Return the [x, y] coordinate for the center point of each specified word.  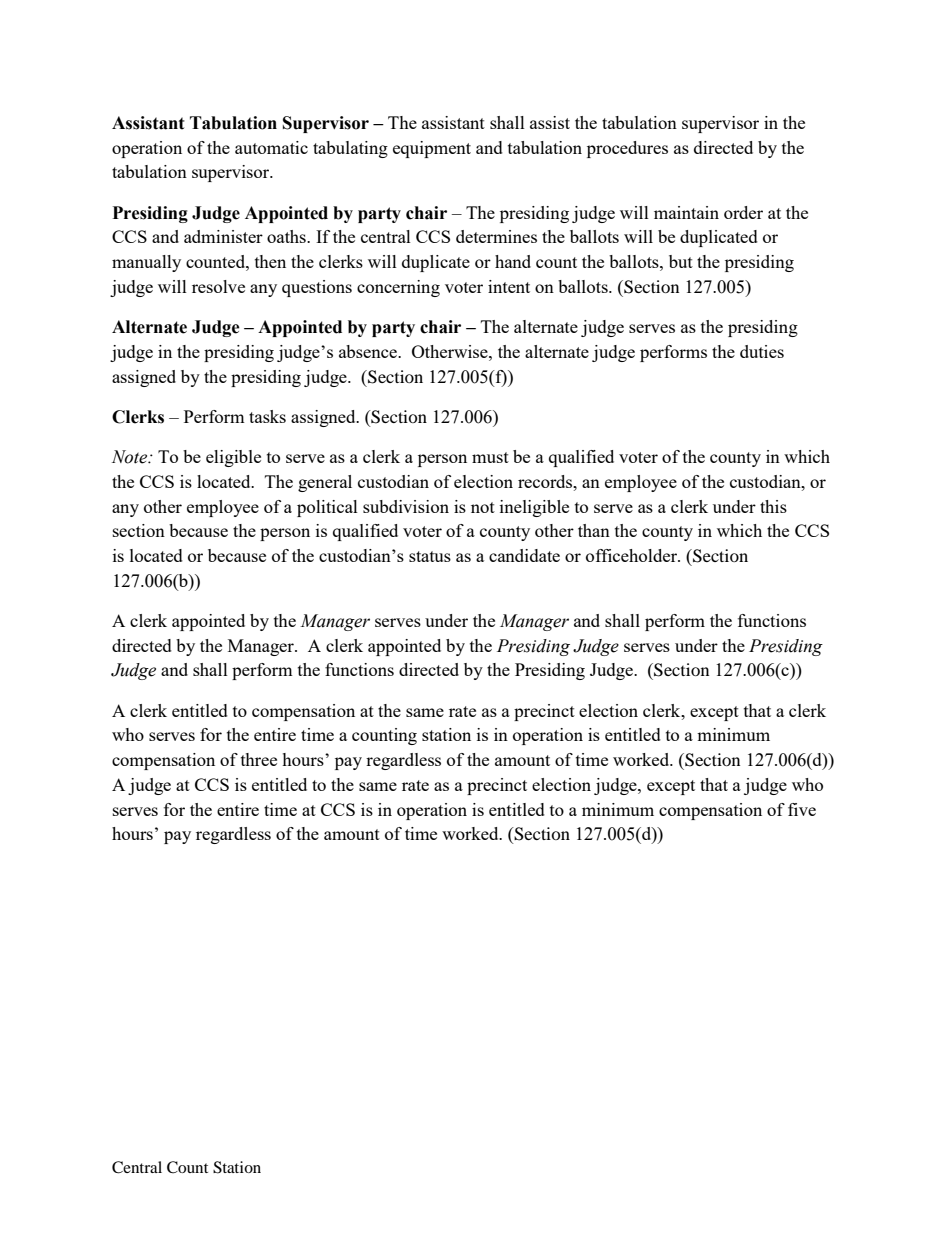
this [773, 506]
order [743, 212]
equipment [432, 149]
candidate [524, 555]
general [325, 483]
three [259, 759]
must [490, 457]
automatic [271, 147]
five [802, 809]
